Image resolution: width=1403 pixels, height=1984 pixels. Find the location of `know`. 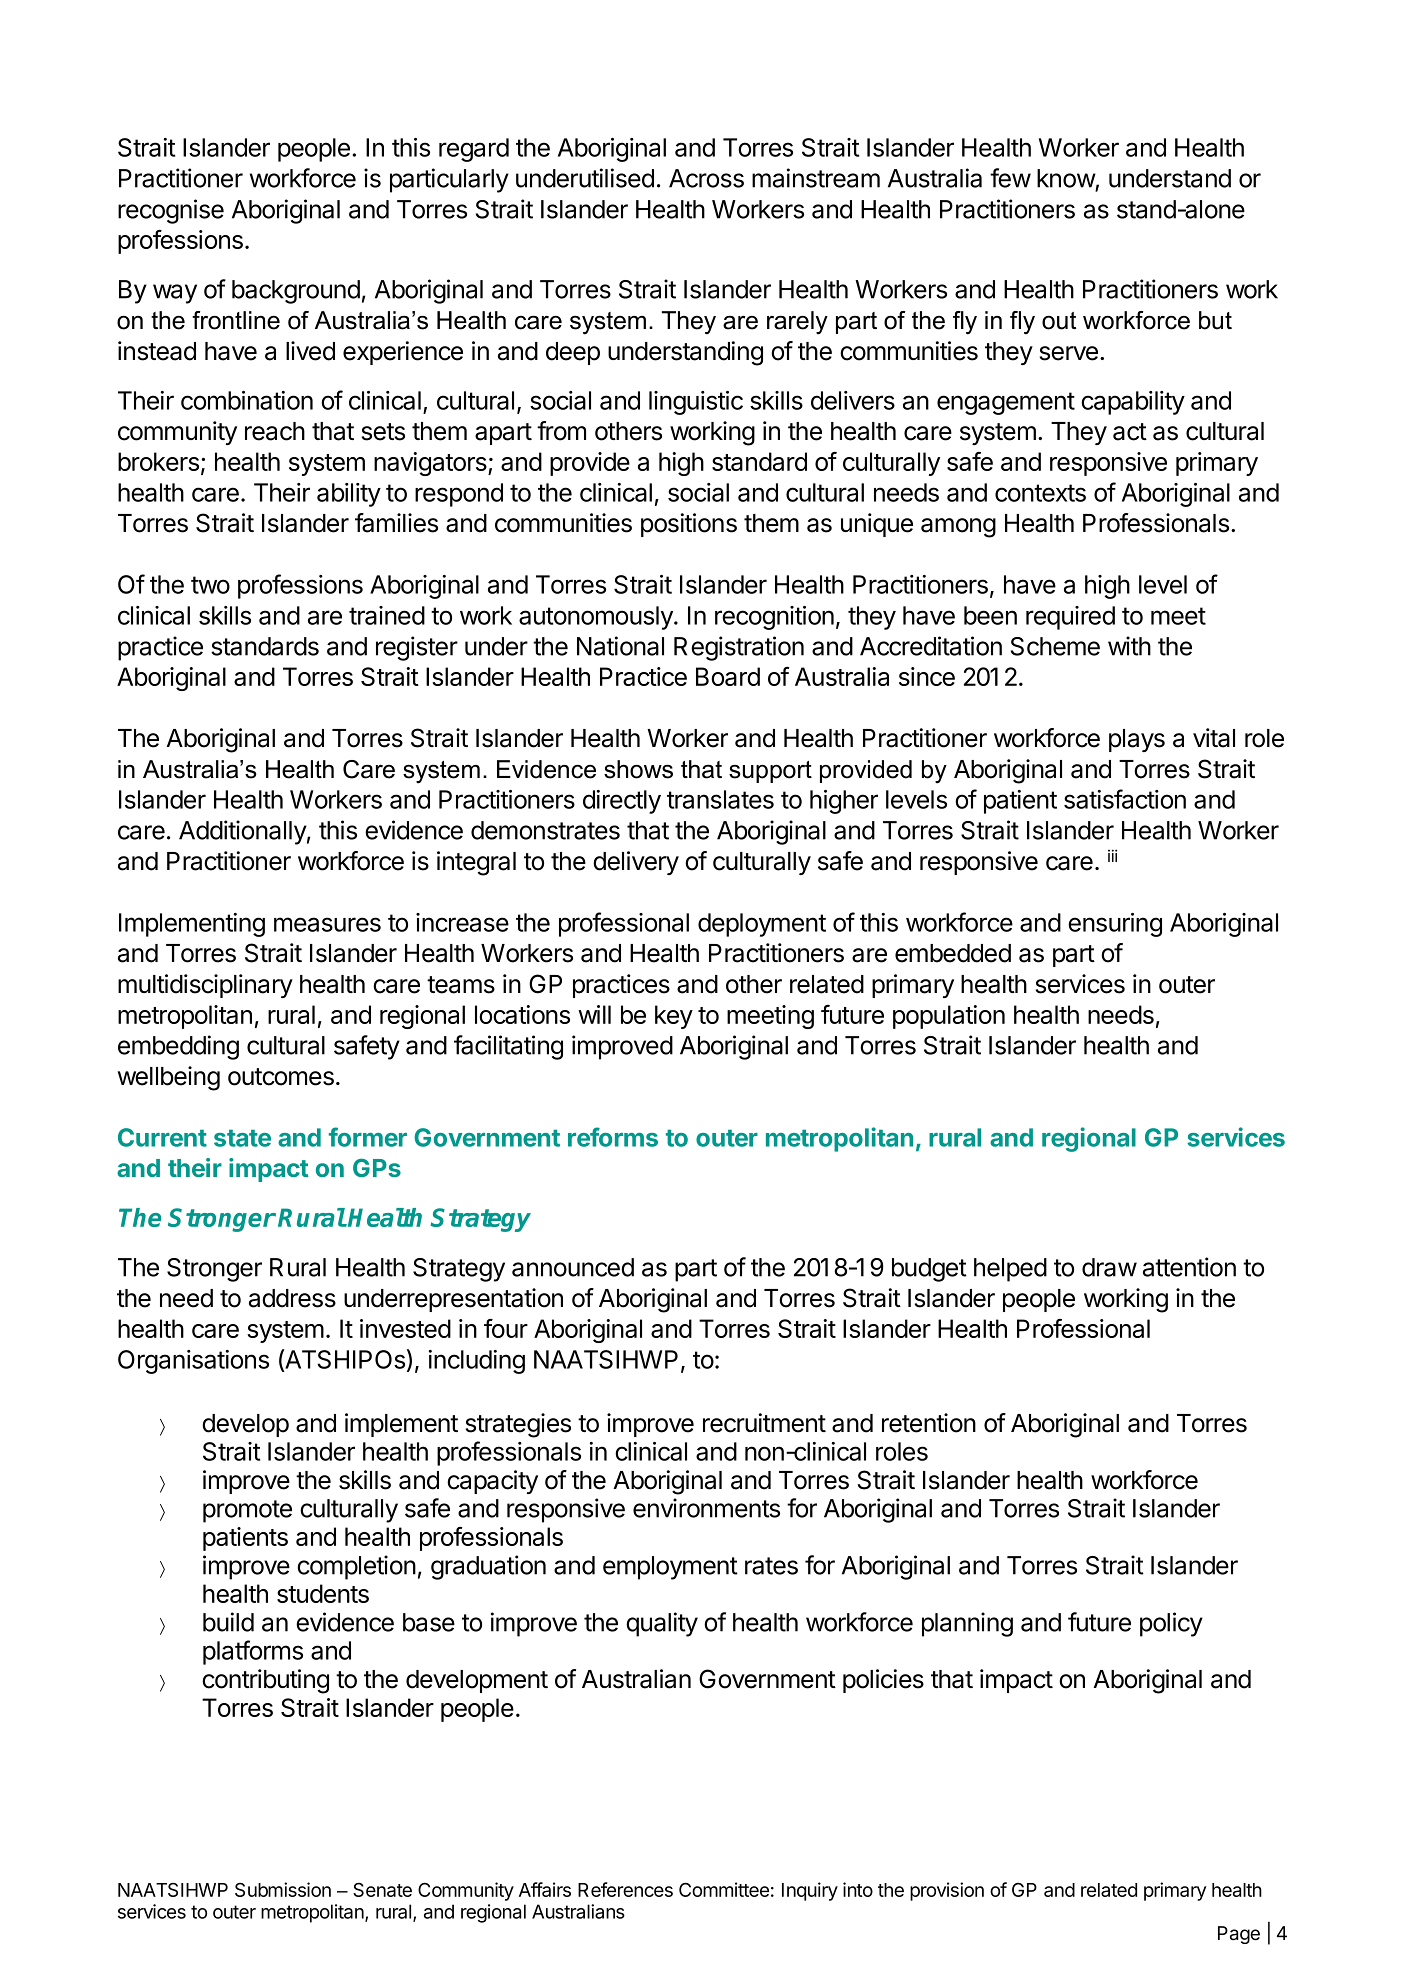

know is located at coordinates (1066, 178).
